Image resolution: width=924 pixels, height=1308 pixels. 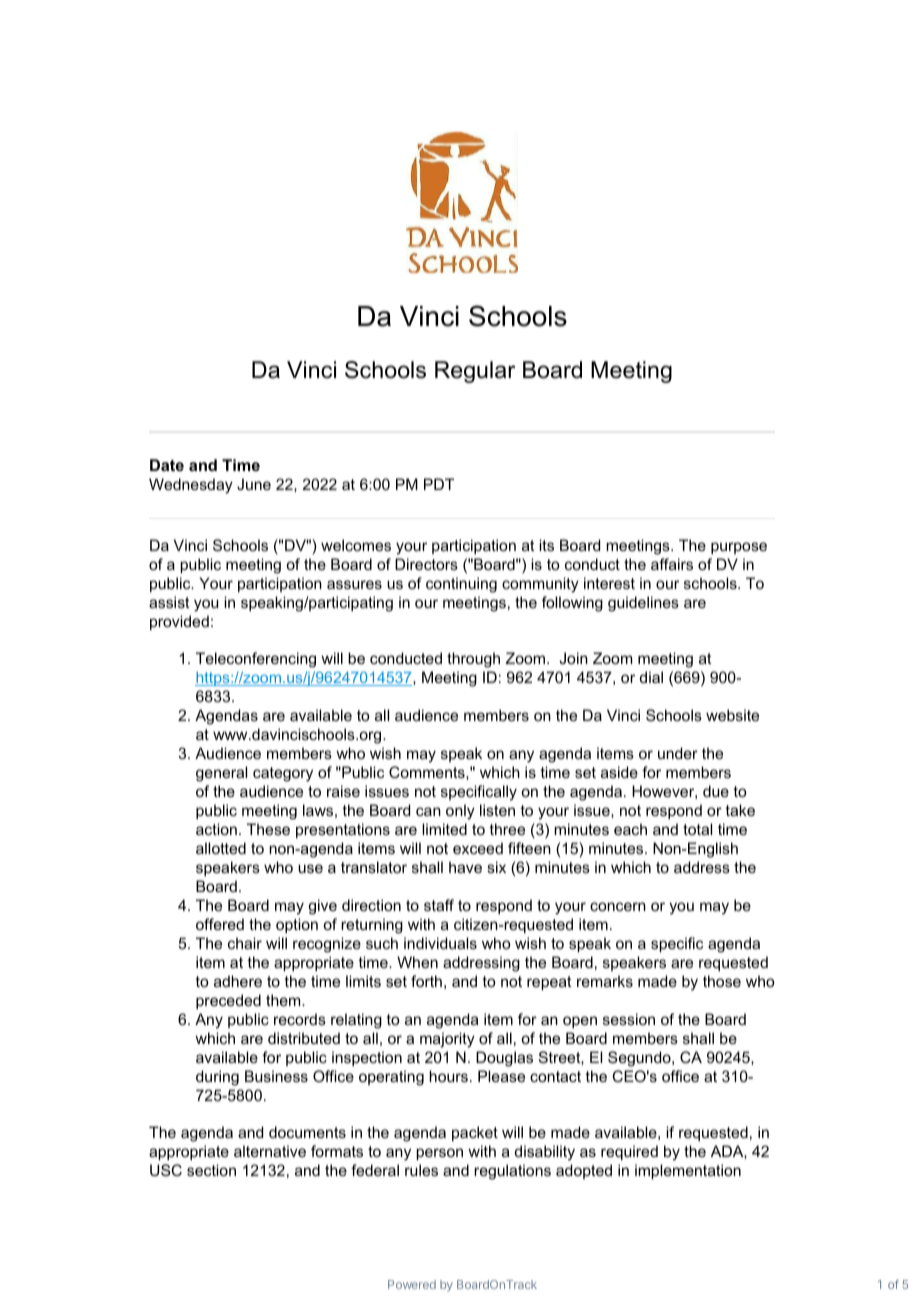 What do you see at coordinates (211, 1170) in the image?
I see `section` at bounding box center [211, 1170].
